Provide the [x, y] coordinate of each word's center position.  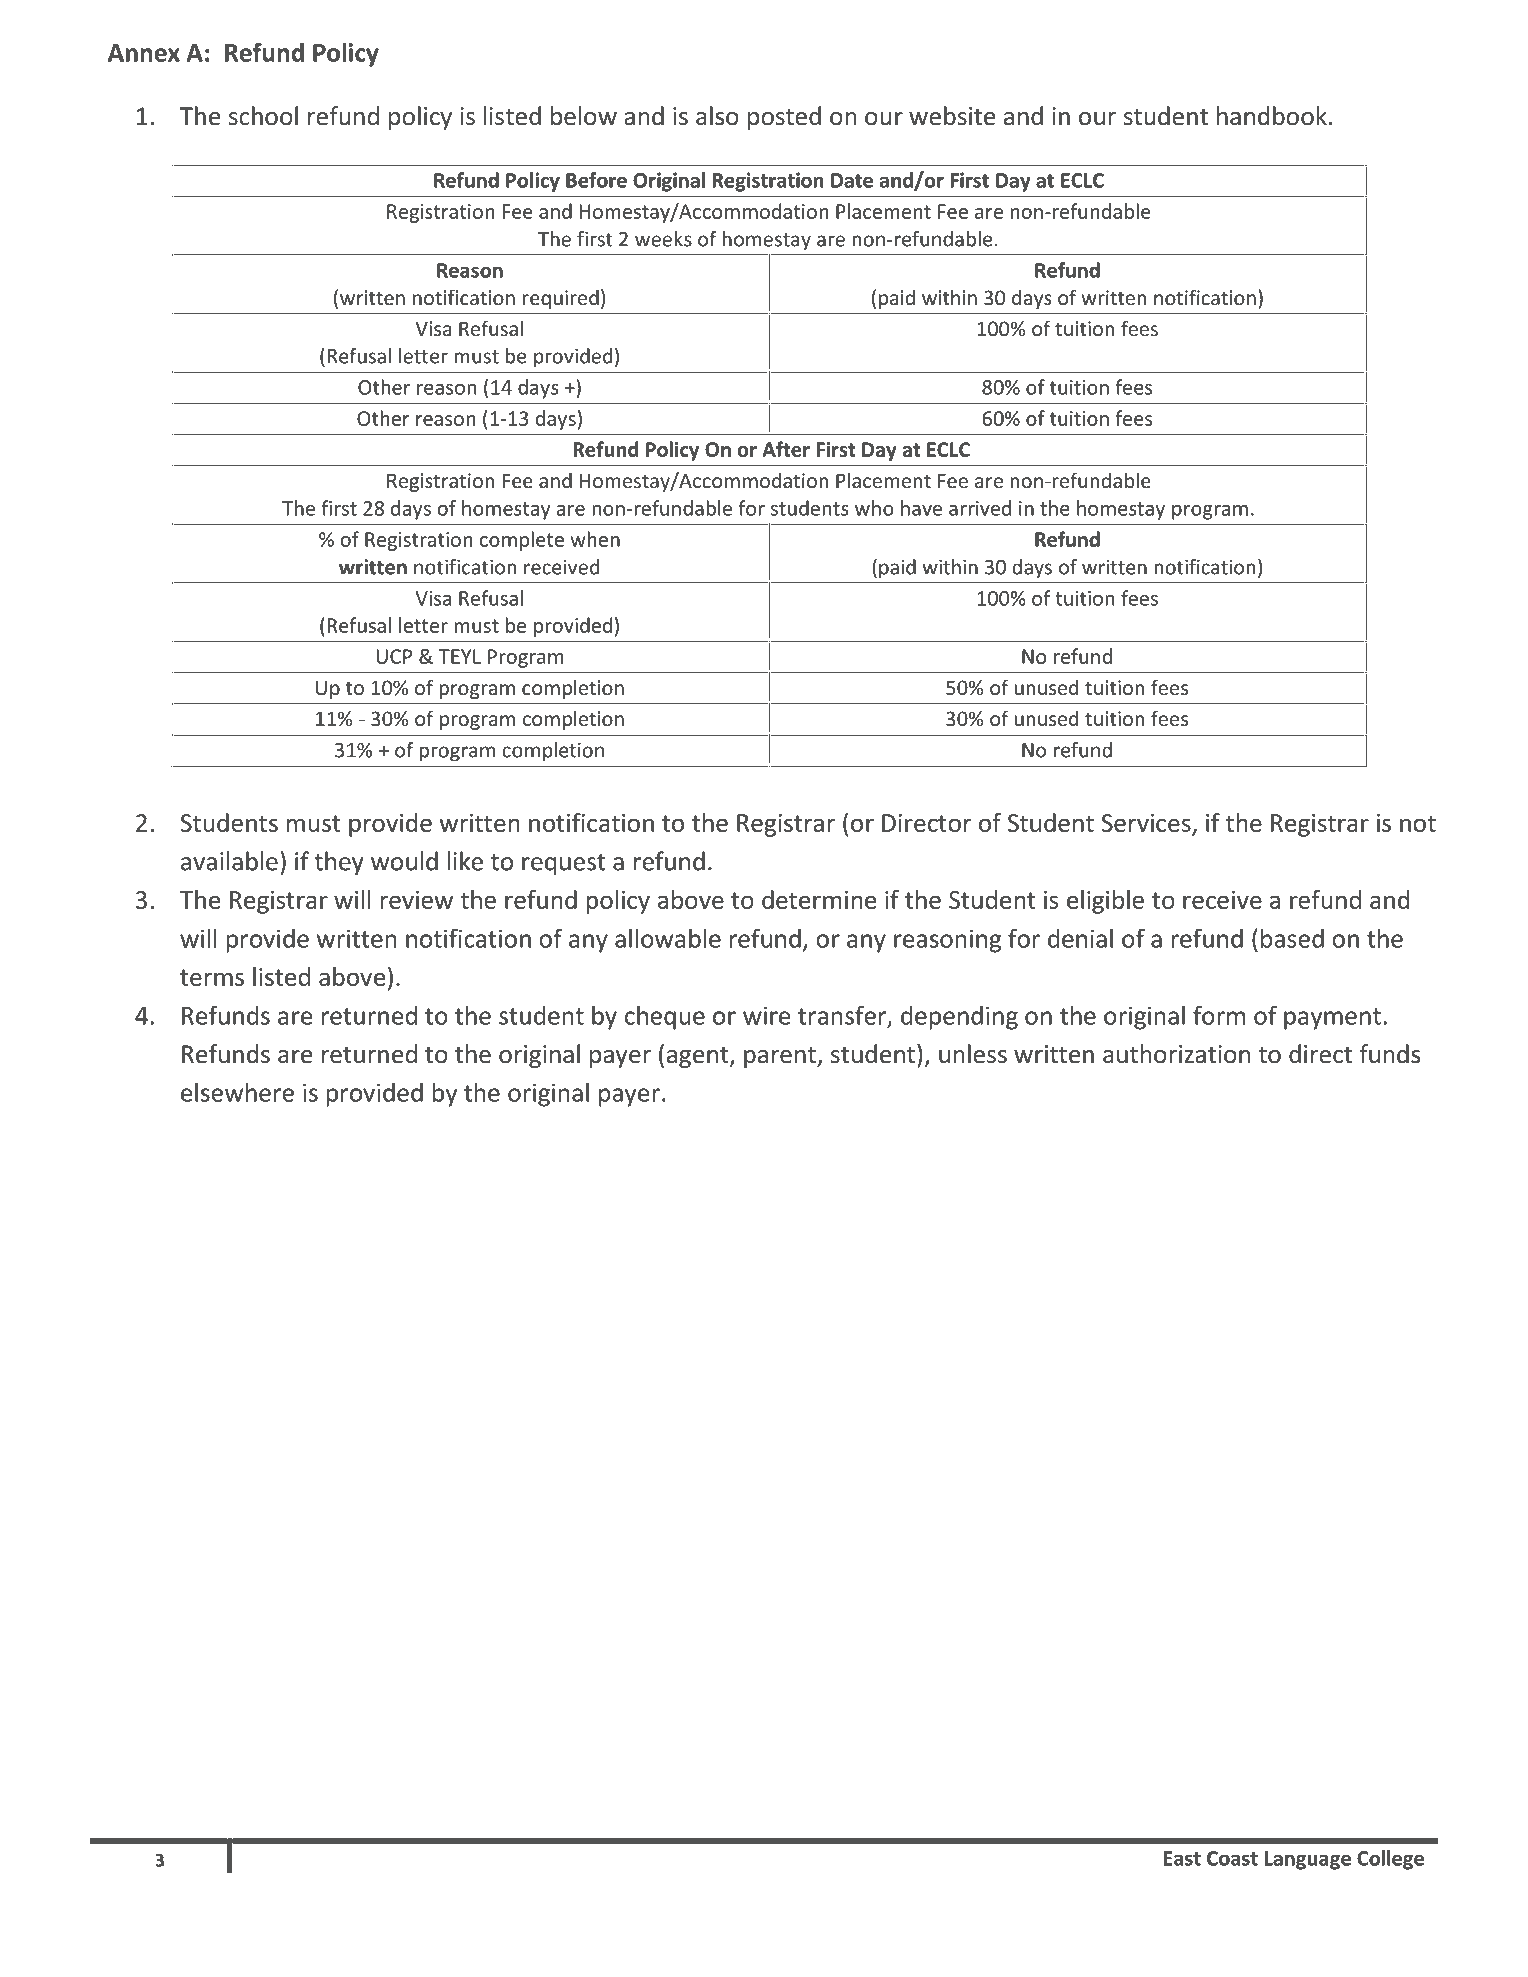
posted [784, 118]
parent [781, 1057]
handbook [1272, 116]
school [263, 116]
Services [1147, 824]
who [874, 508]
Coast [1232, 1858]
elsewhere [237, 1092]
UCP [394, 656]
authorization [1176, 1054]
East [1182, 1858]
